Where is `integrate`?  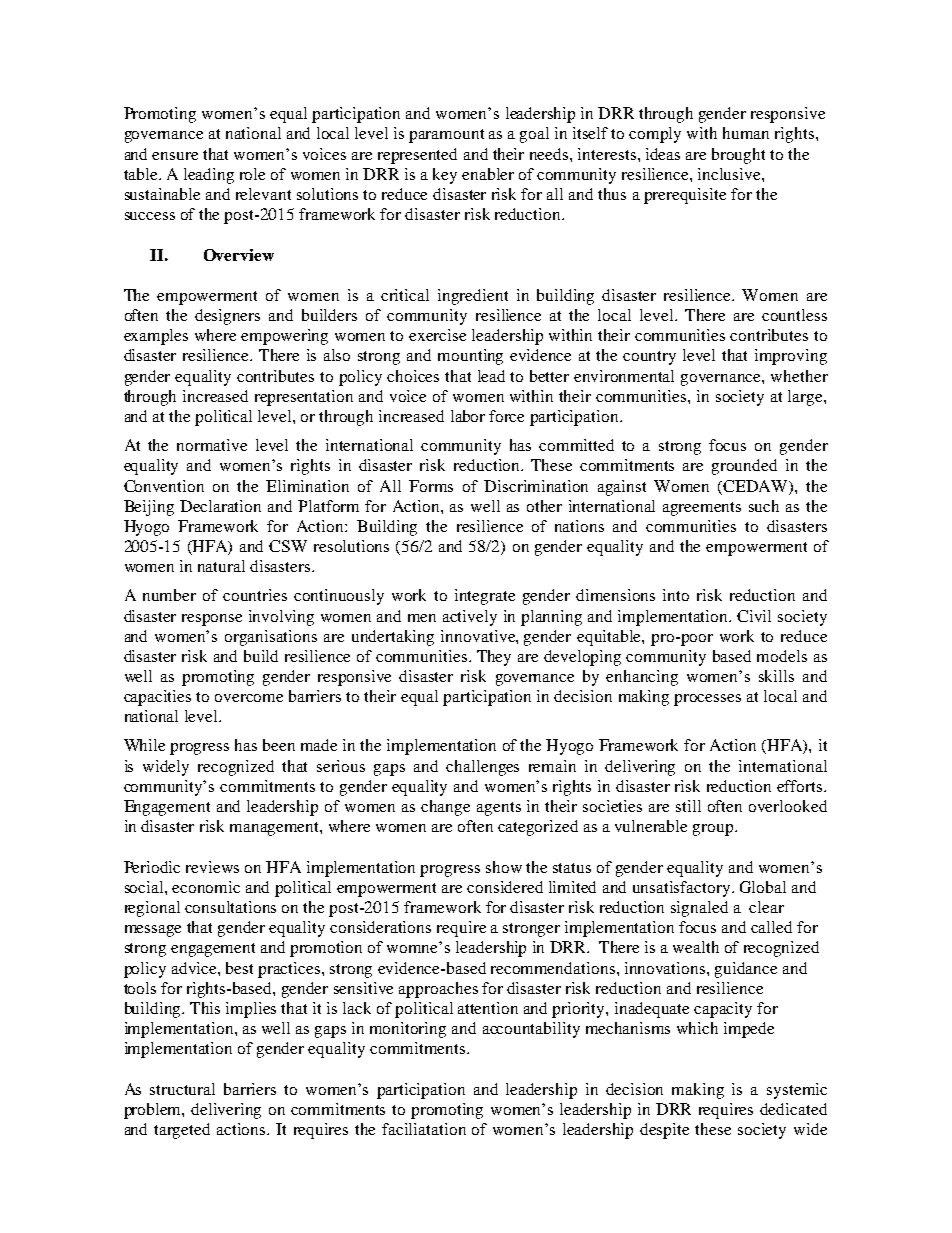 integrate is located at coordinates (485, 597).
